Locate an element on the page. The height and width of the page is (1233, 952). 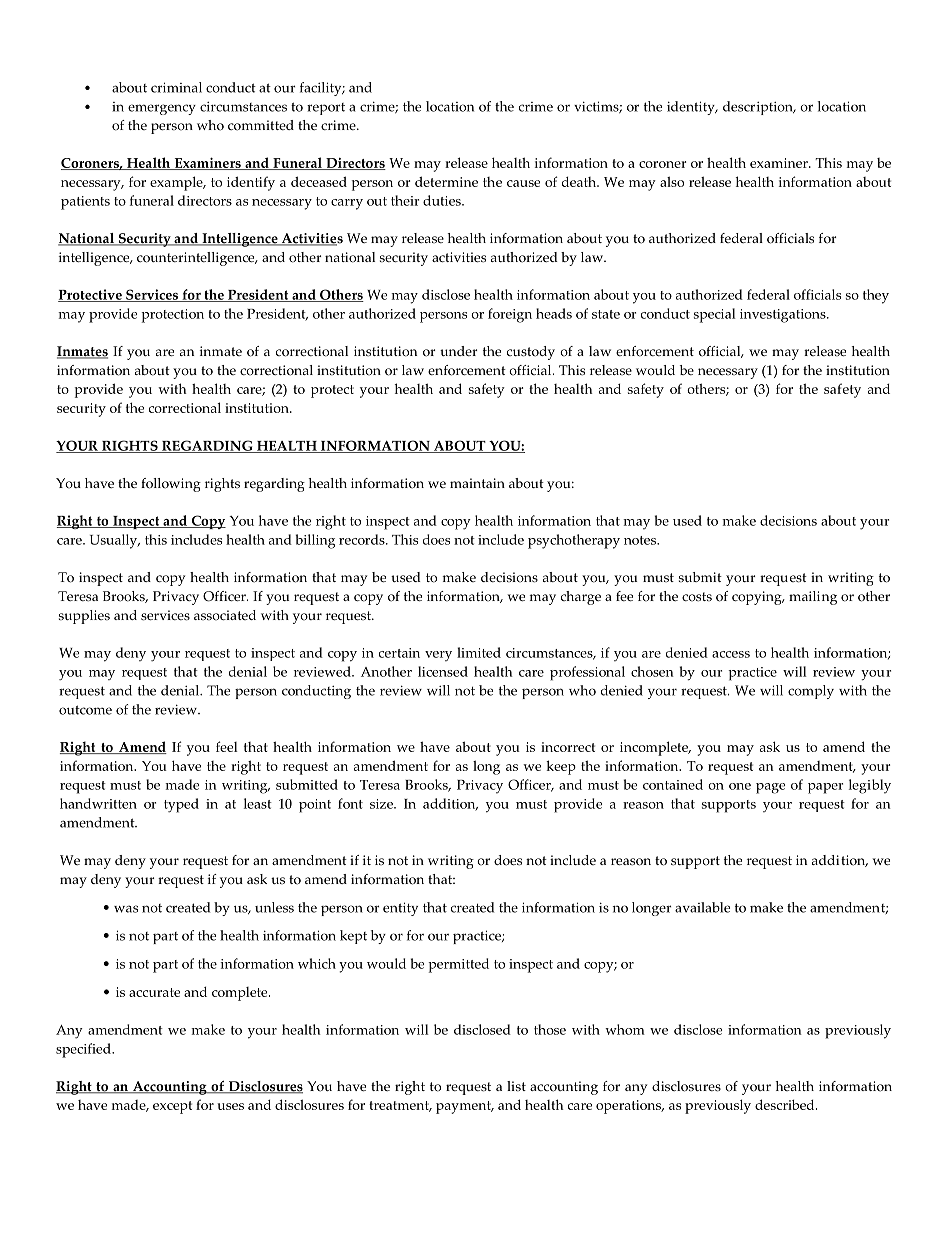
description is located at coordinates (759, 108).
